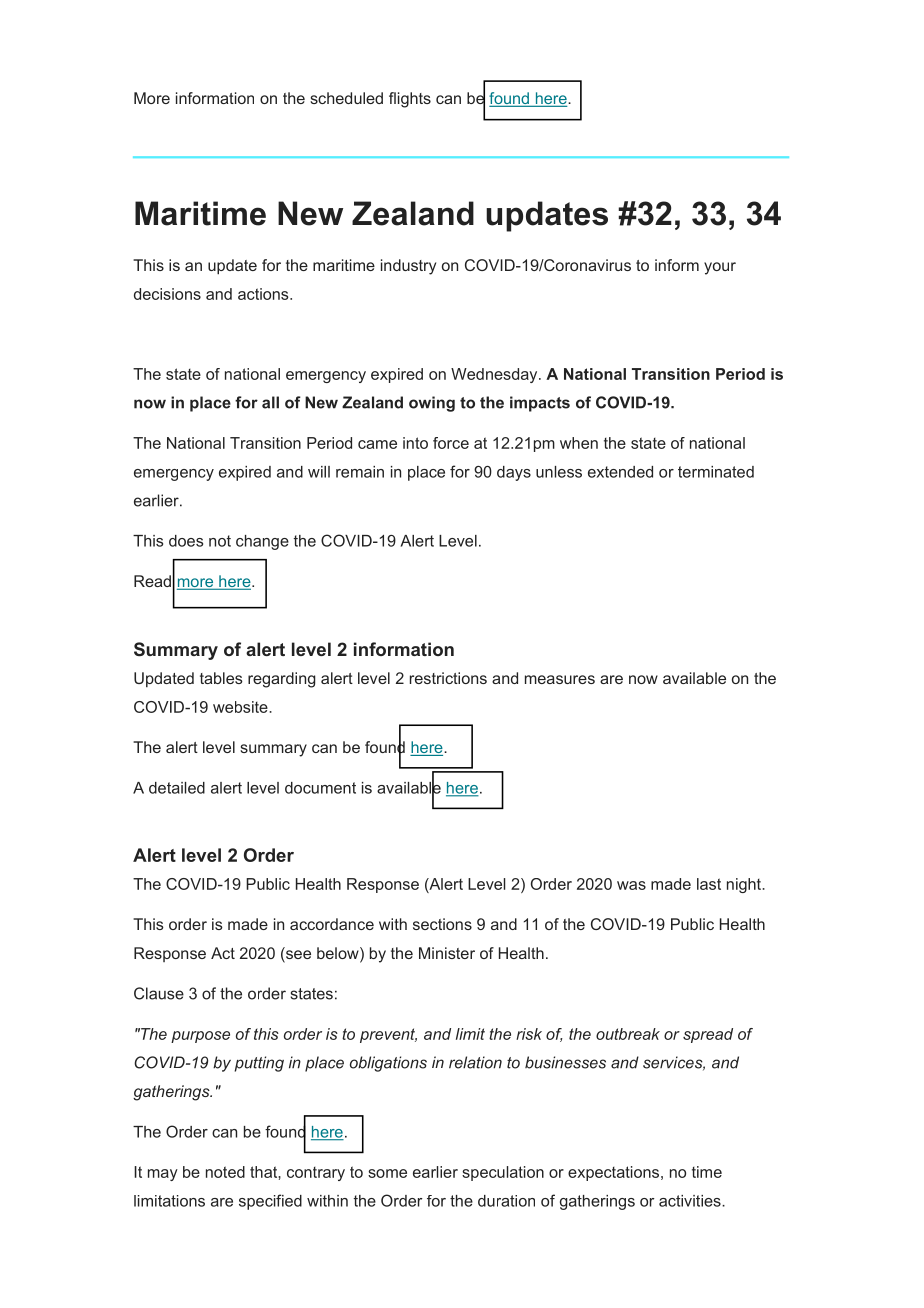  Describe the element at coordinates (442, 924) in the document. I see `sections` at that location.
